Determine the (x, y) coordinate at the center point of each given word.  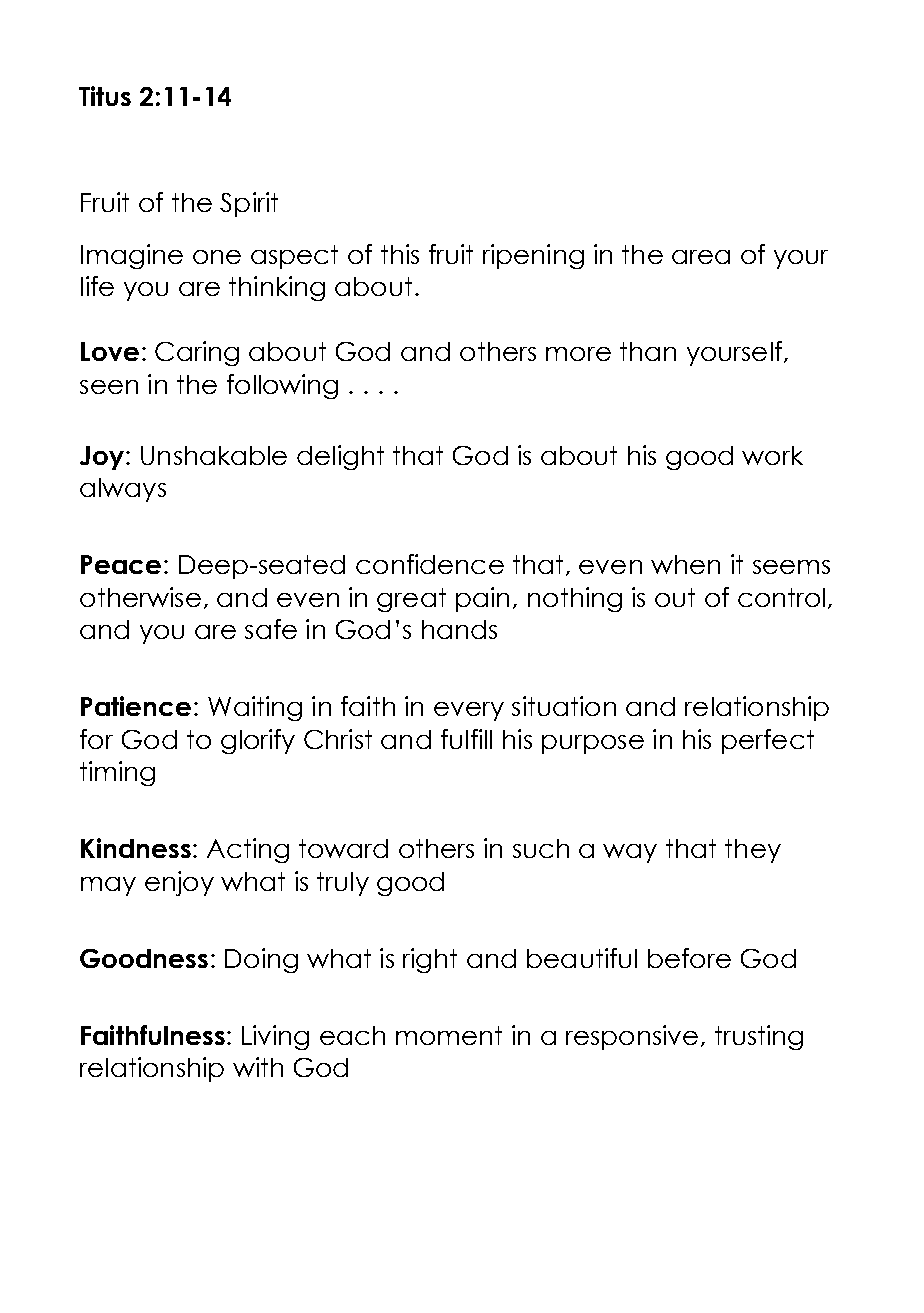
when (685, 564)
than (648, 351)
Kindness (136, 848)
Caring (197, 353)
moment (449, 1035)
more (578, 354)
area (701, 257)
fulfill (466, 739)
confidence (430, 564)
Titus (105, 96)
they (753, 851)
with (258, 1067)
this (400, 254)
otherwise (140, 597)
